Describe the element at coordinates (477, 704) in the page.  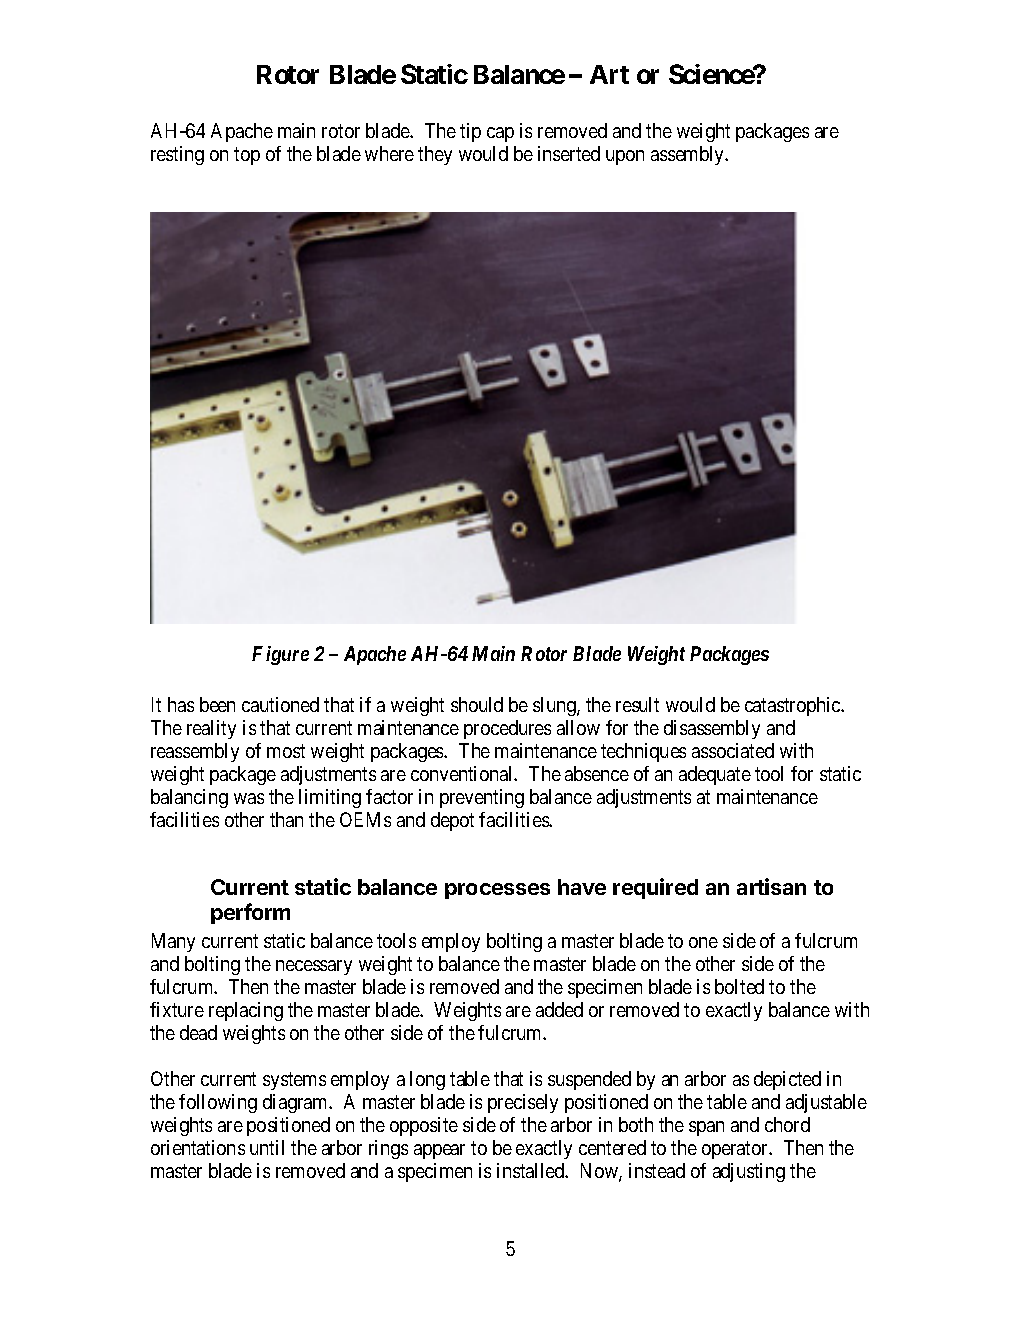
I see `should` at that location.
